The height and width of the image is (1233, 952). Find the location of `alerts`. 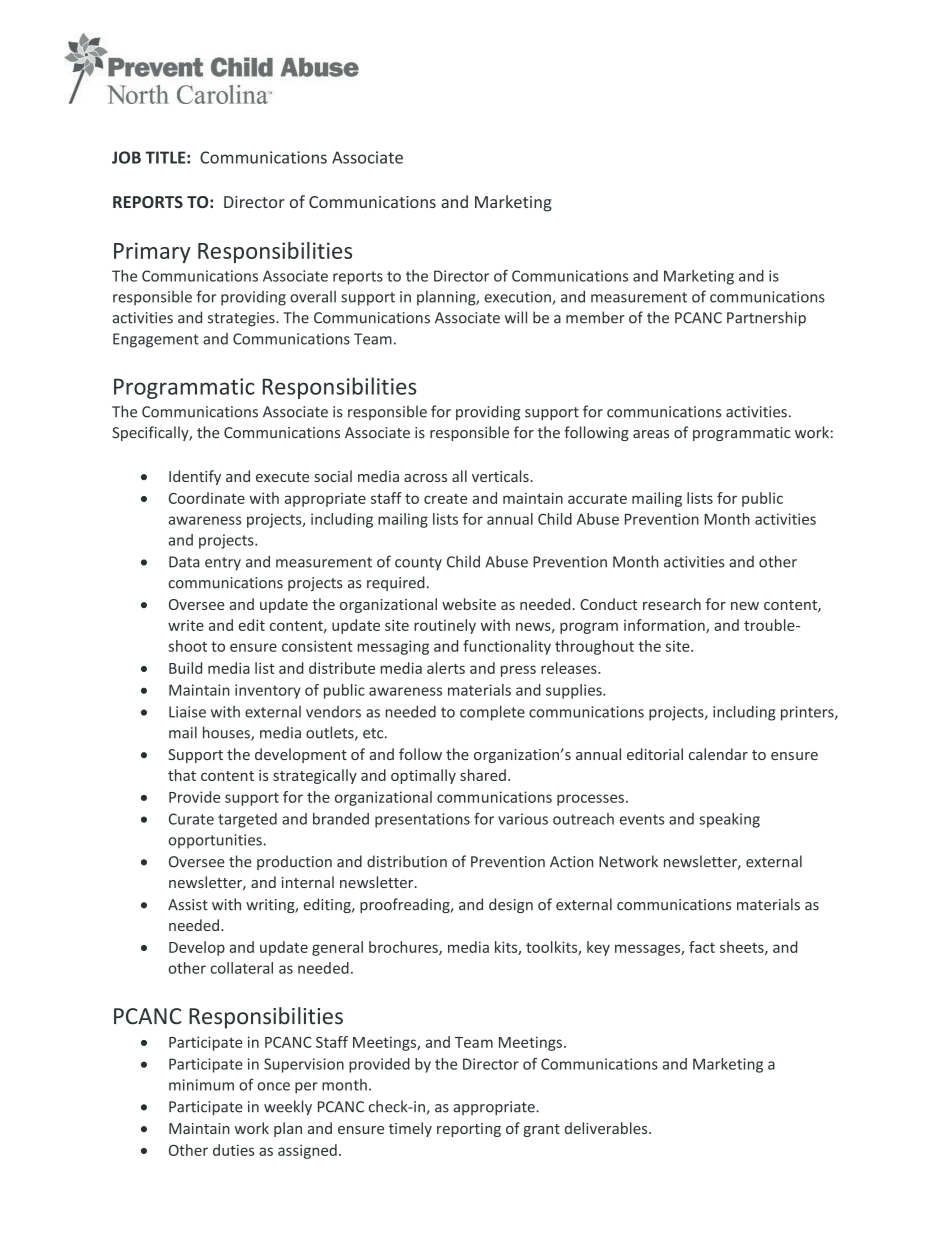

alerts is located at coordinates (446, 668).
